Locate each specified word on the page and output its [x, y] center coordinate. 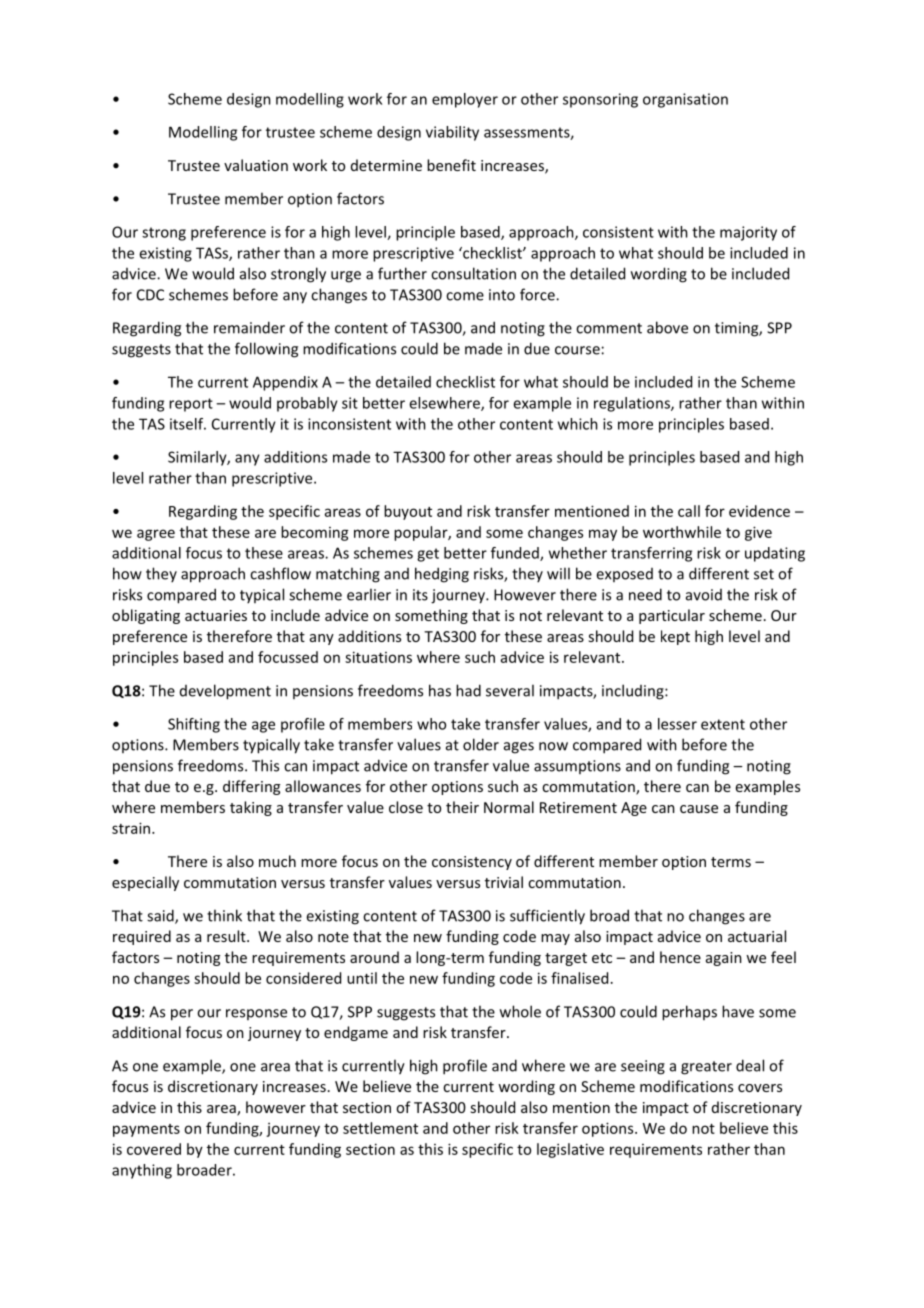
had [468, 690]
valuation [256, 165]
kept [675, 637]
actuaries [216, 615]
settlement [380, 1128]
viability [452, 133]
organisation [685, 100]
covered [154, 1149]
